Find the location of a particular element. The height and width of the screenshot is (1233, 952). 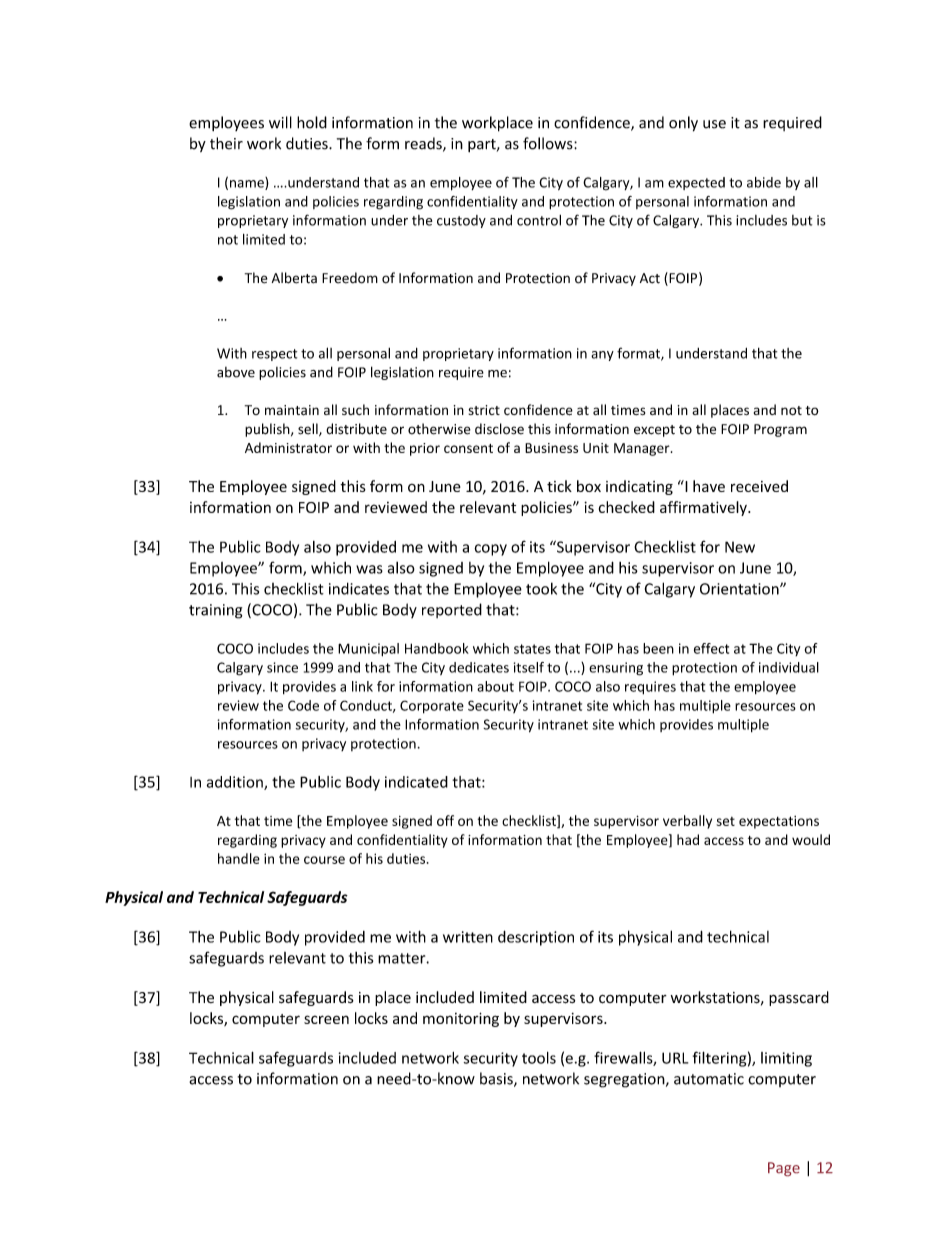

states is located at coordinates (532, 649).
